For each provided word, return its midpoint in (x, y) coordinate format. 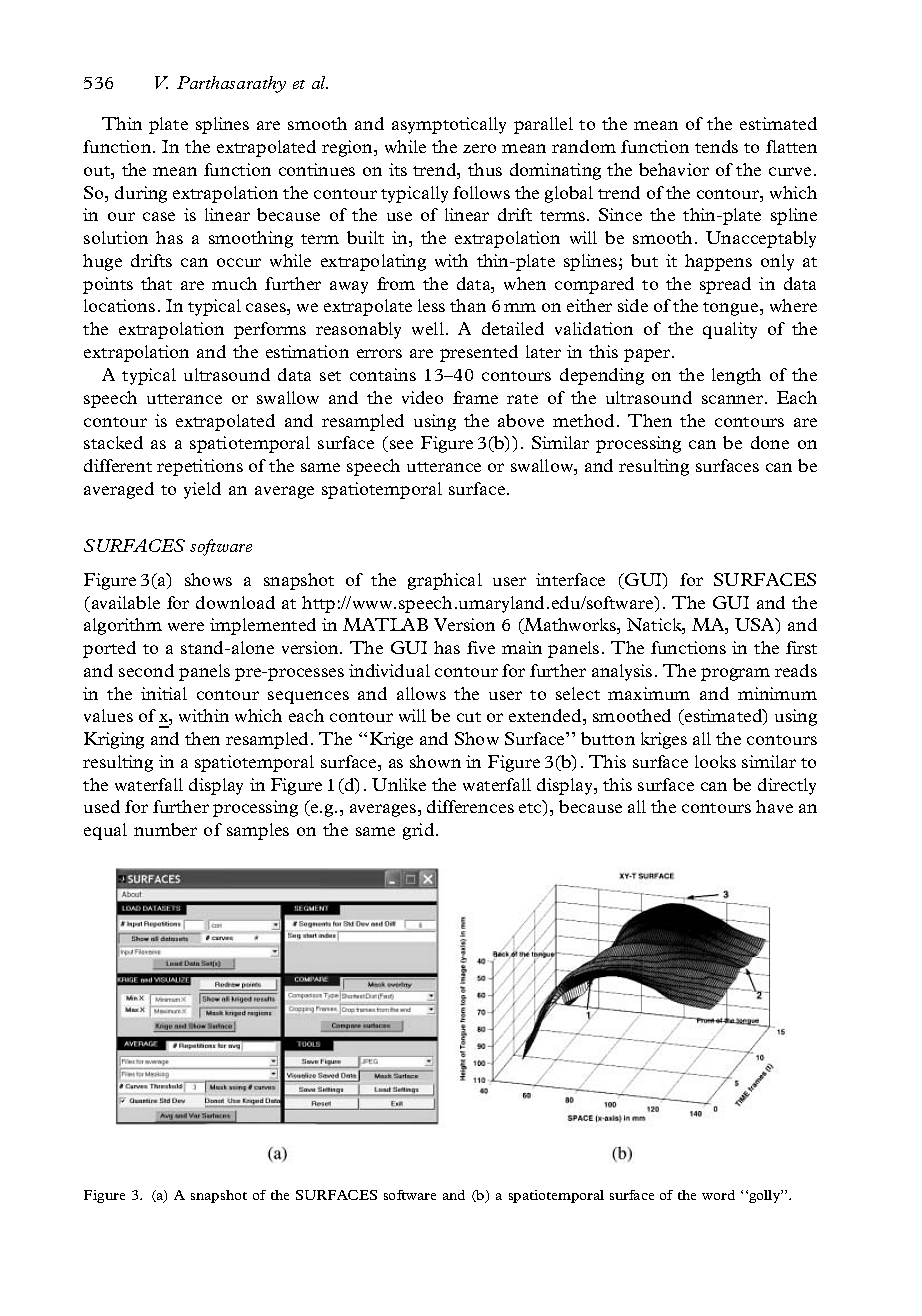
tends (716, 146)
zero (479, 148)
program (735, 674)
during (141, 194)
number (165, 829)
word (718, 1195)
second (146, 670)
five (481, 647)
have (774, 806)
